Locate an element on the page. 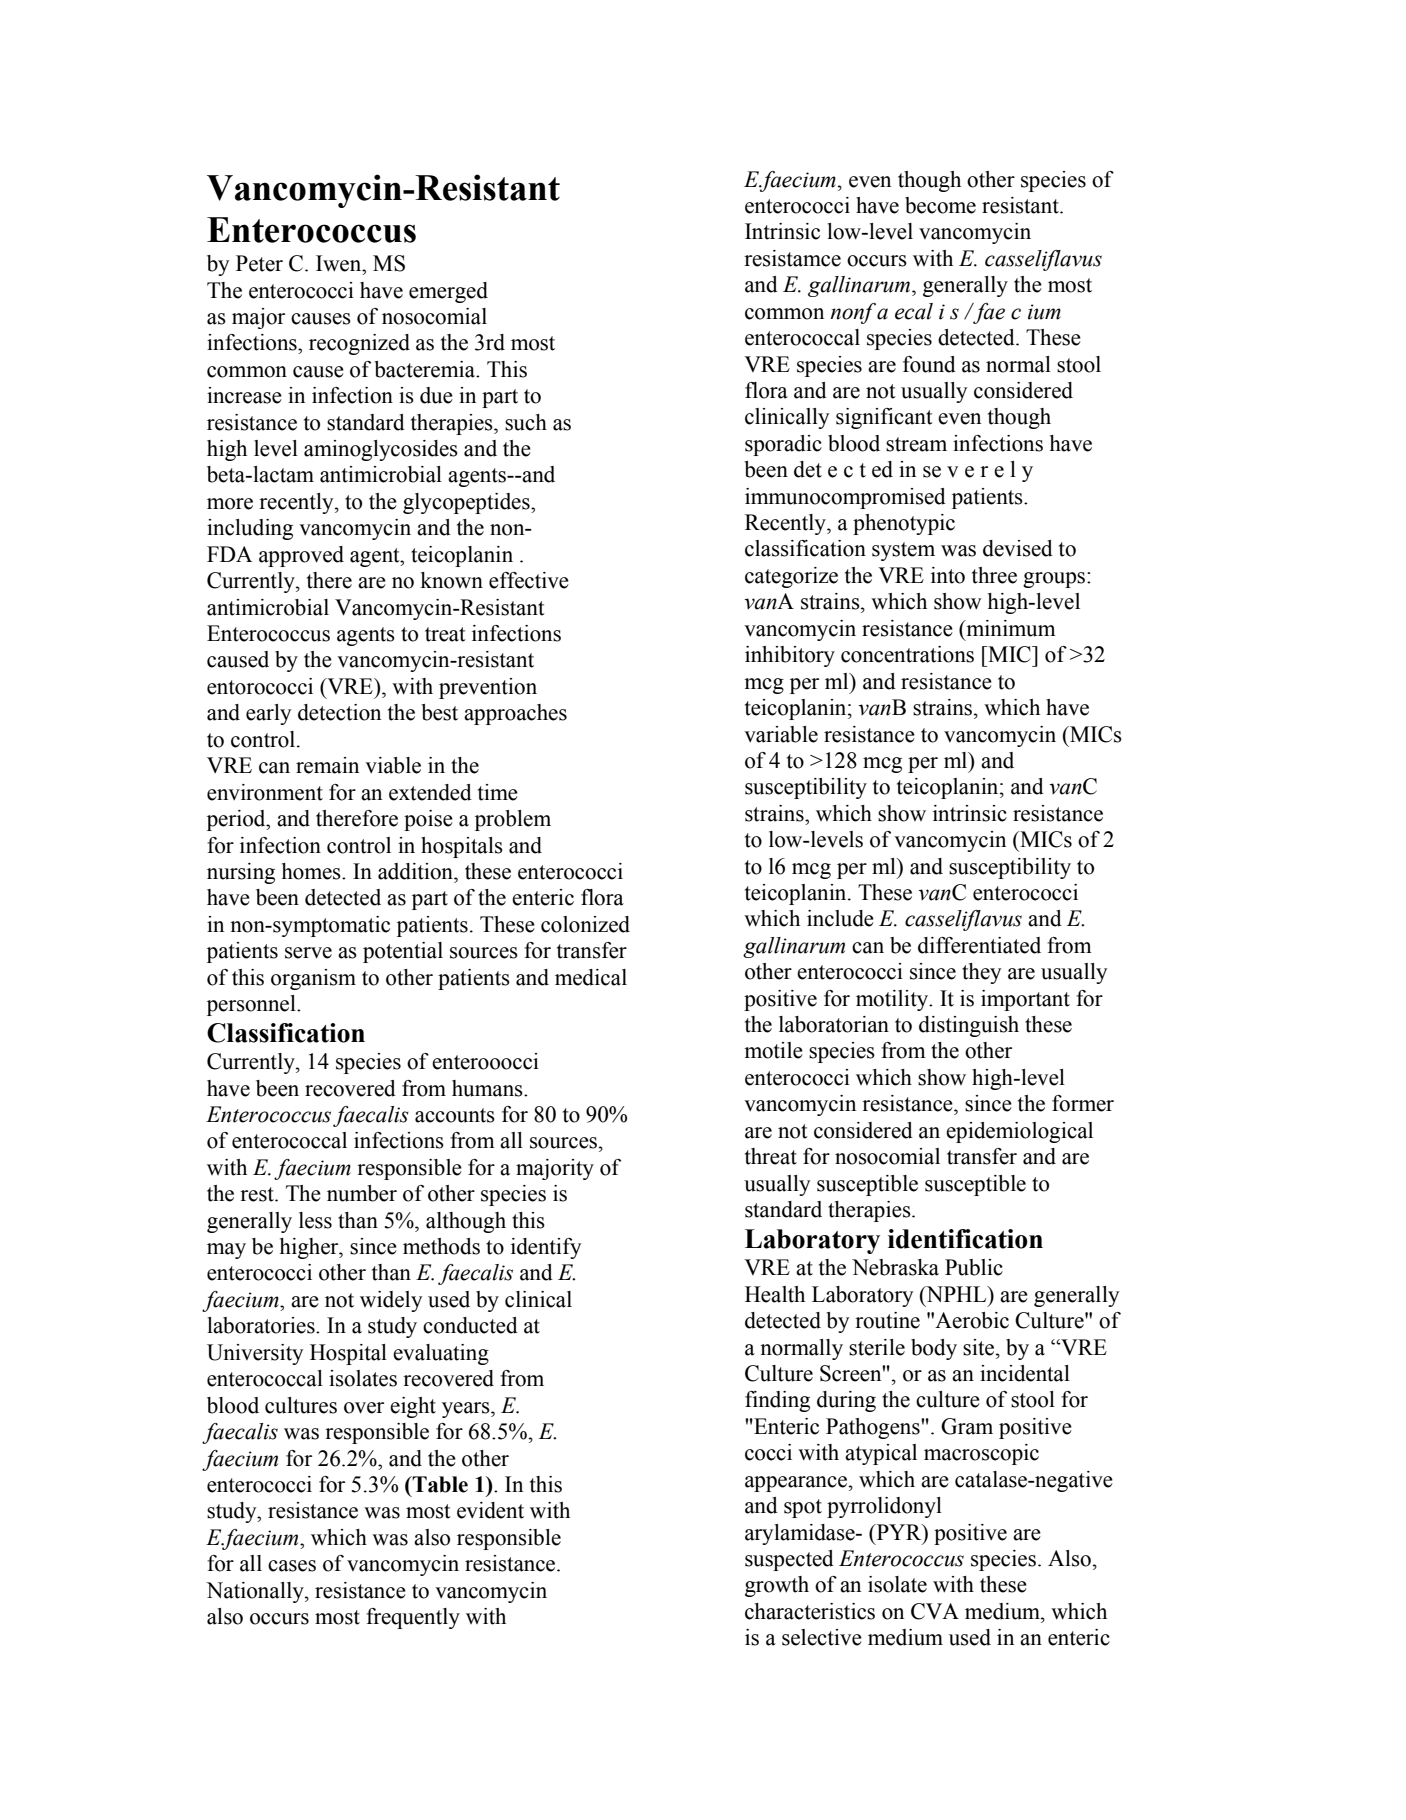  Peter is located at coordinates (259, 263).
